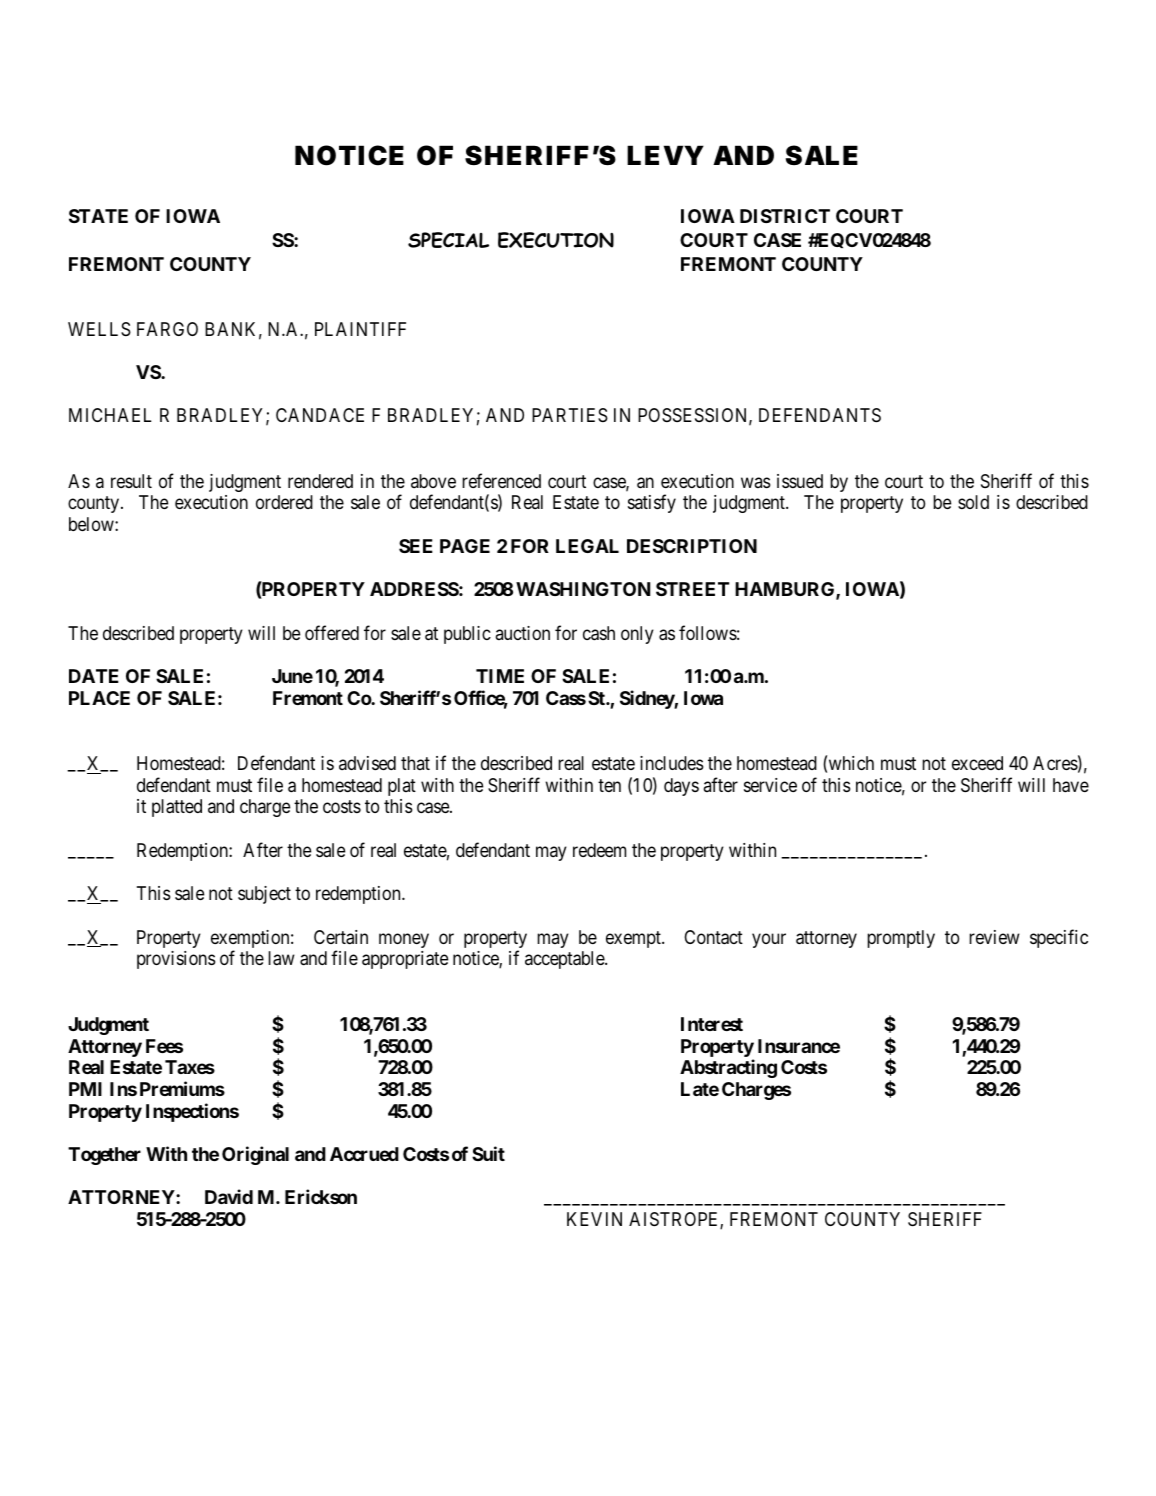 The width and height of the page is (1156, 1496). What do you see at coordinates (284, 502) in the page?
I see `ordered` at bounding box center [284, 502].
